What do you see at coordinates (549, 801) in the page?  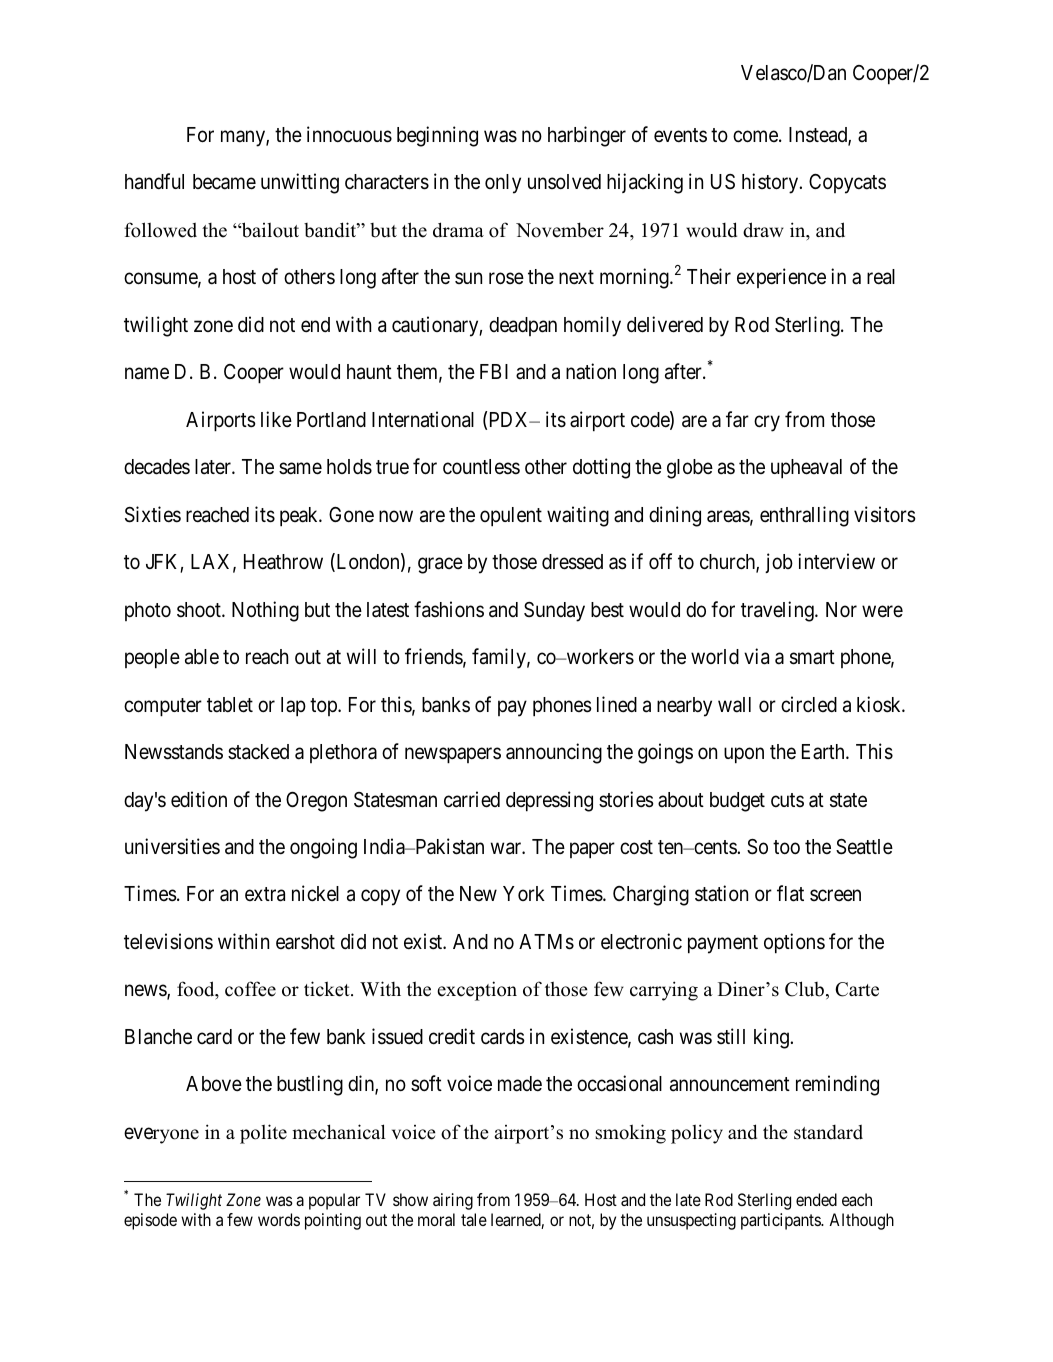 I see `depressing` at bounding box center [549, 801].
